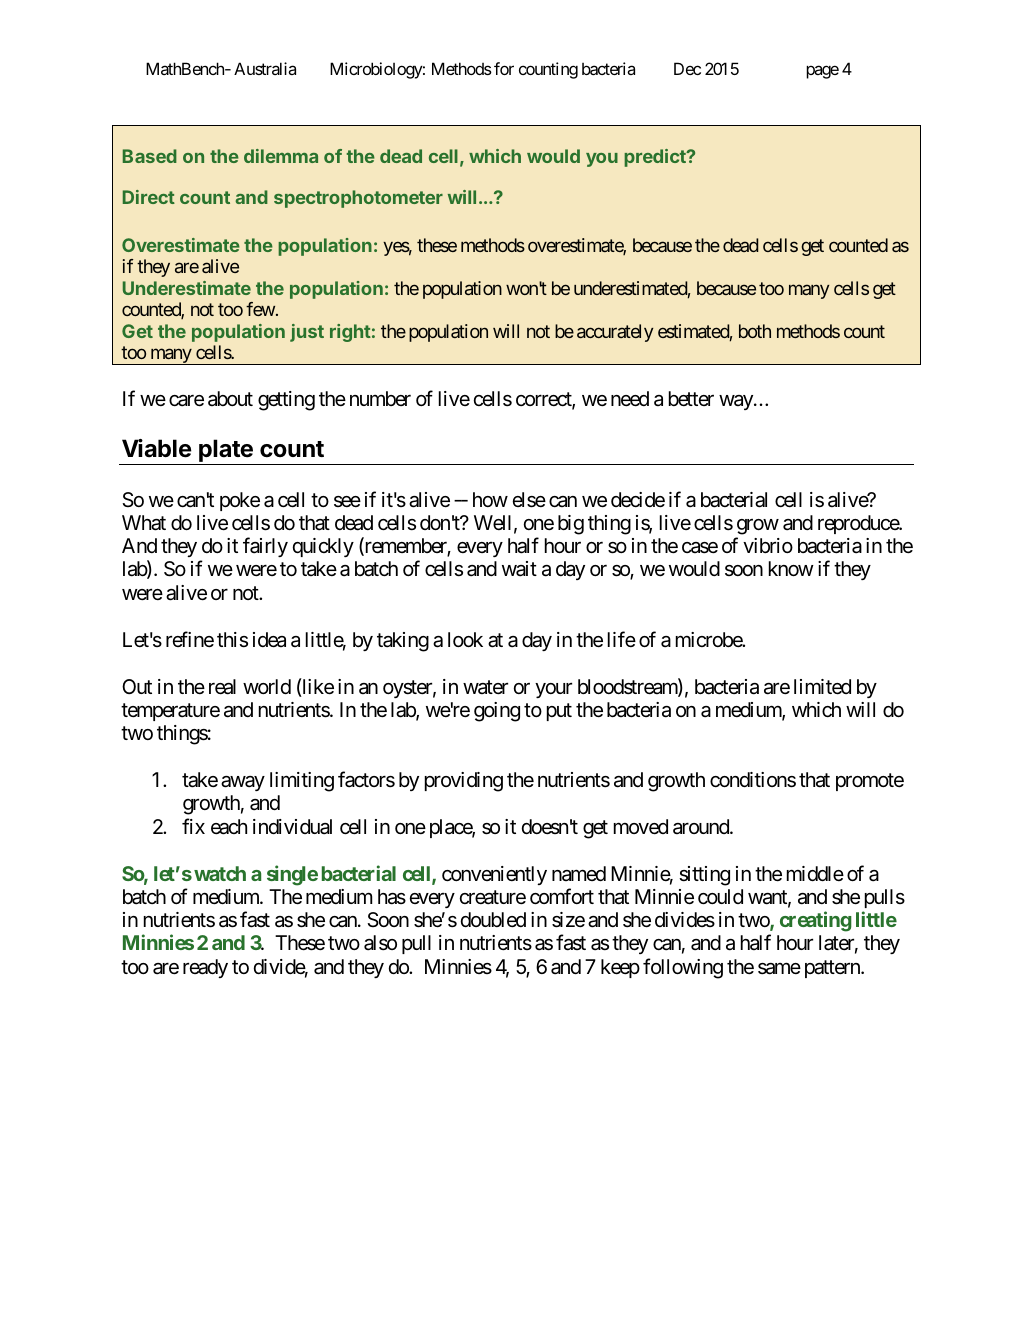 The width and height of the document is (1033, 1337). Describe the element at coordinates (358, 199) in the document. I see `spectrophotometer` at that location.
